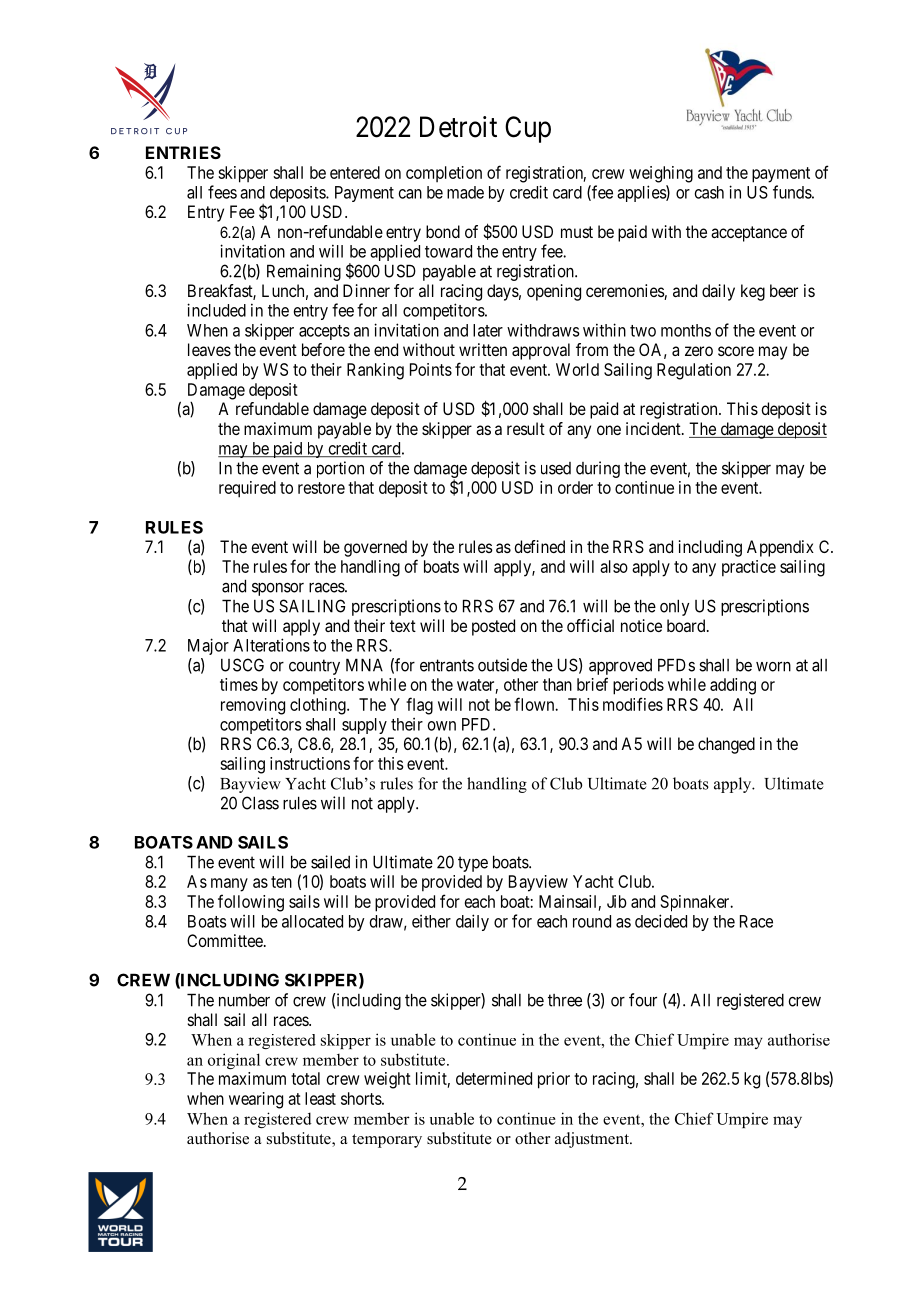  What do you see at coordinates (493, 627) in the document?
I see `posted` at bounding box center [493, 627].
